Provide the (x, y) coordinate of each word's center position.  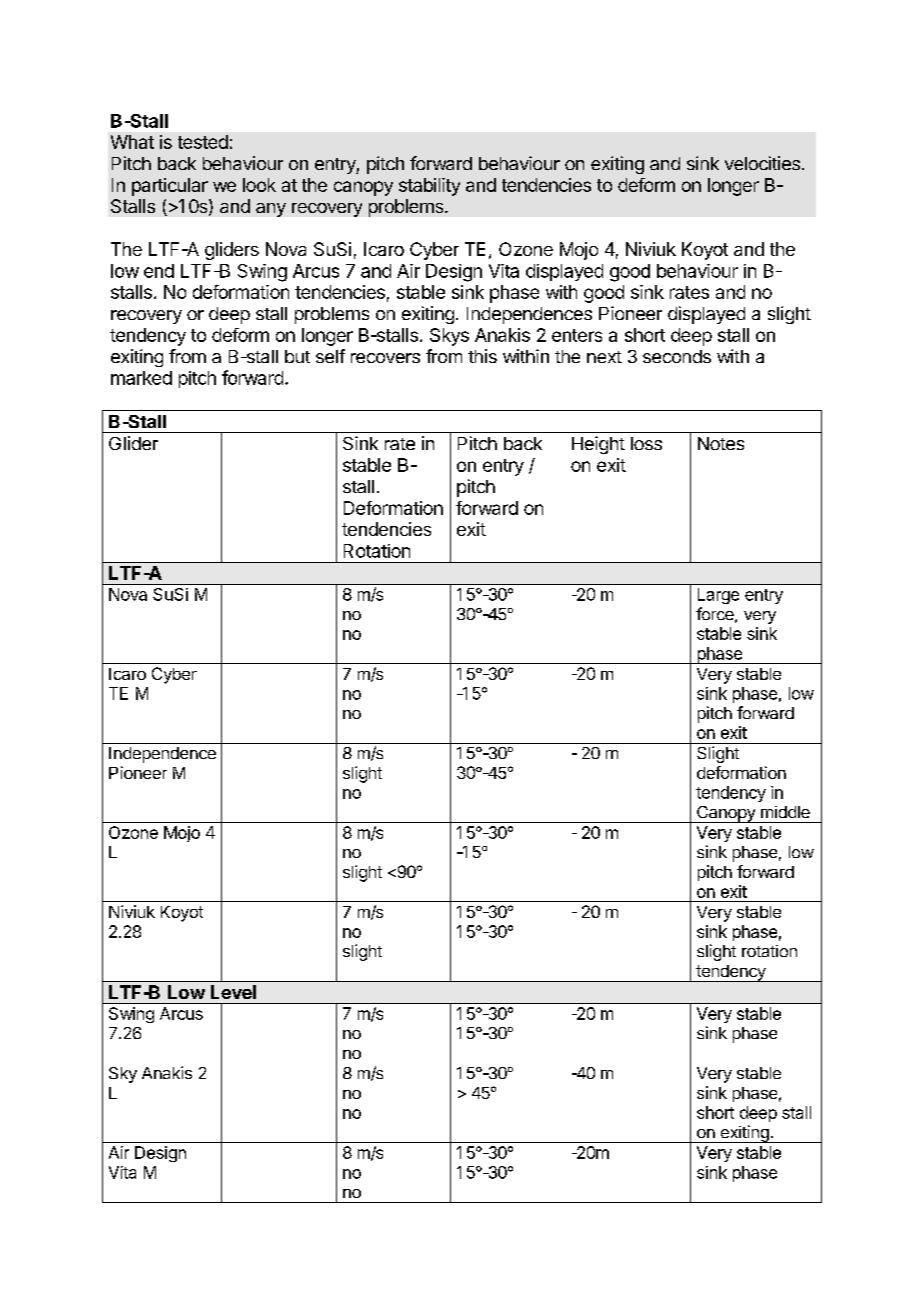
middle (785, 812)
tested (203, 142)
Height (598, 445)
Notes (721, 443)
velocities (762, 163)
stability (429, 187)
